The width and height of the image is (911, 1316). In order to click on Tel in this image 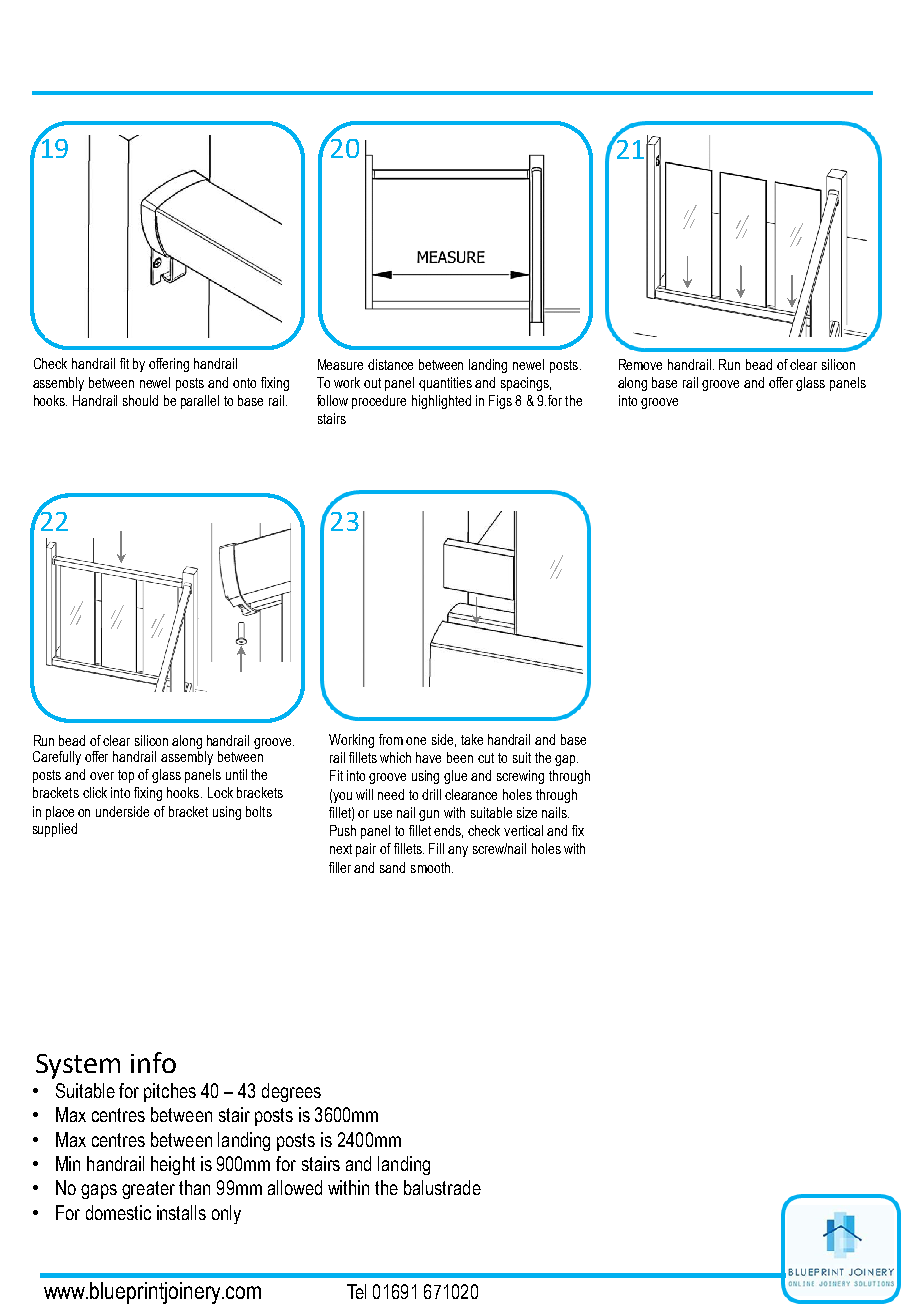, I will do `click(356, 1291)`.
